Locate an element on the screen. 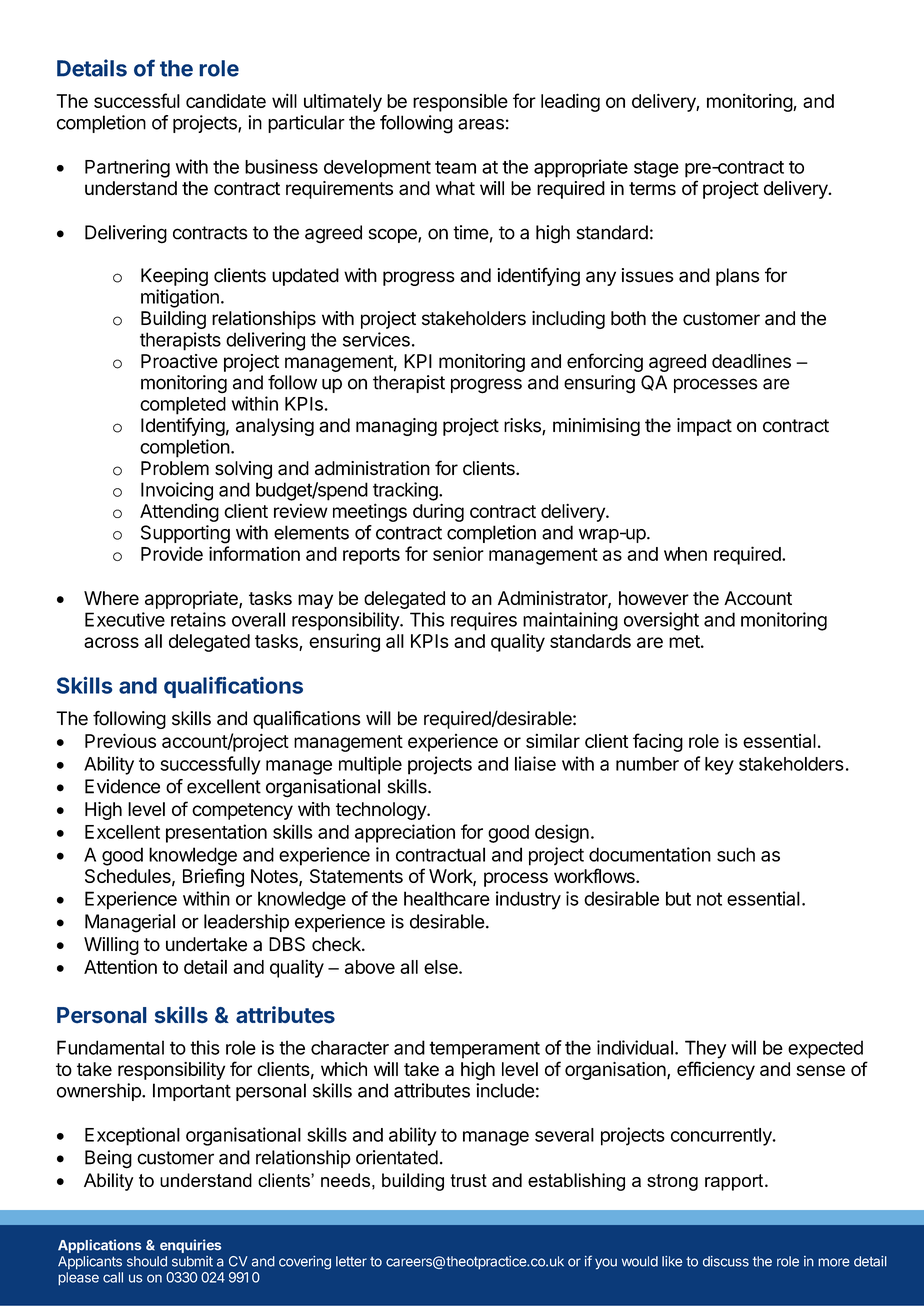  key is located at coordinates (719, 766).
